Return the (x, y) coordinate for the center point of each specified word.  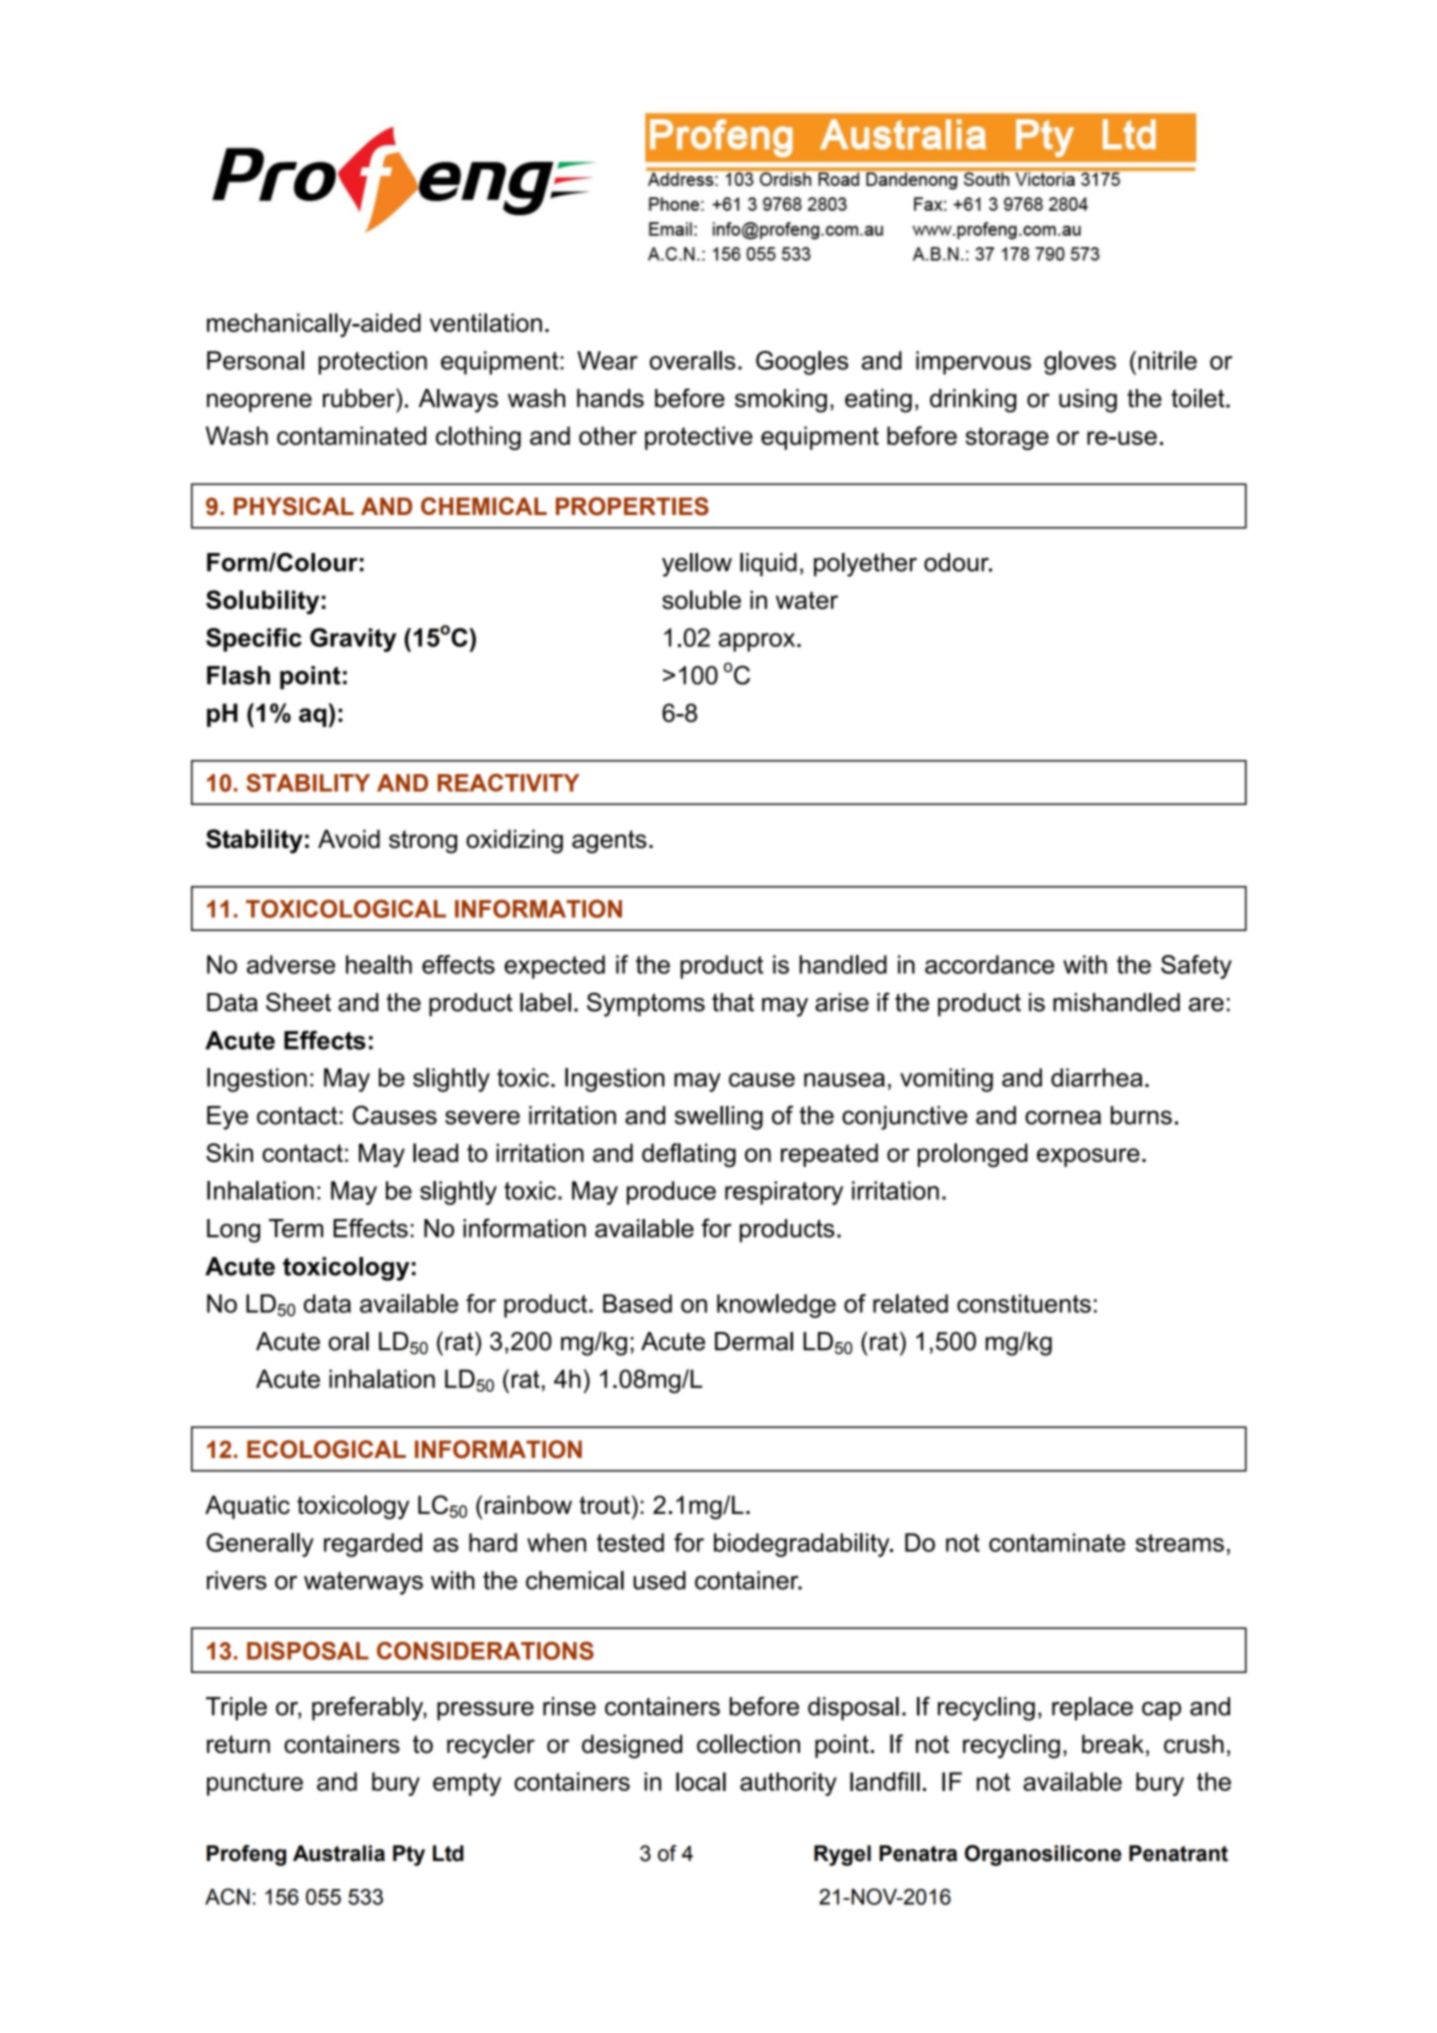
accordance (989, 964)
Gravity (353, 640)
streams (1180, 1543)
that (733, 1002)
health (379, 964)
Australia (339, 1853)
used (659, 1580)
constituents (1024, 1303)
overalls (693, 360)
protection (372, 363)
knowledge (776, 1306)
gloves (1080, 363)
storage (1007, 438)
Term (296, 1228)
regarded (373, 1545)
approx (758, 642)
